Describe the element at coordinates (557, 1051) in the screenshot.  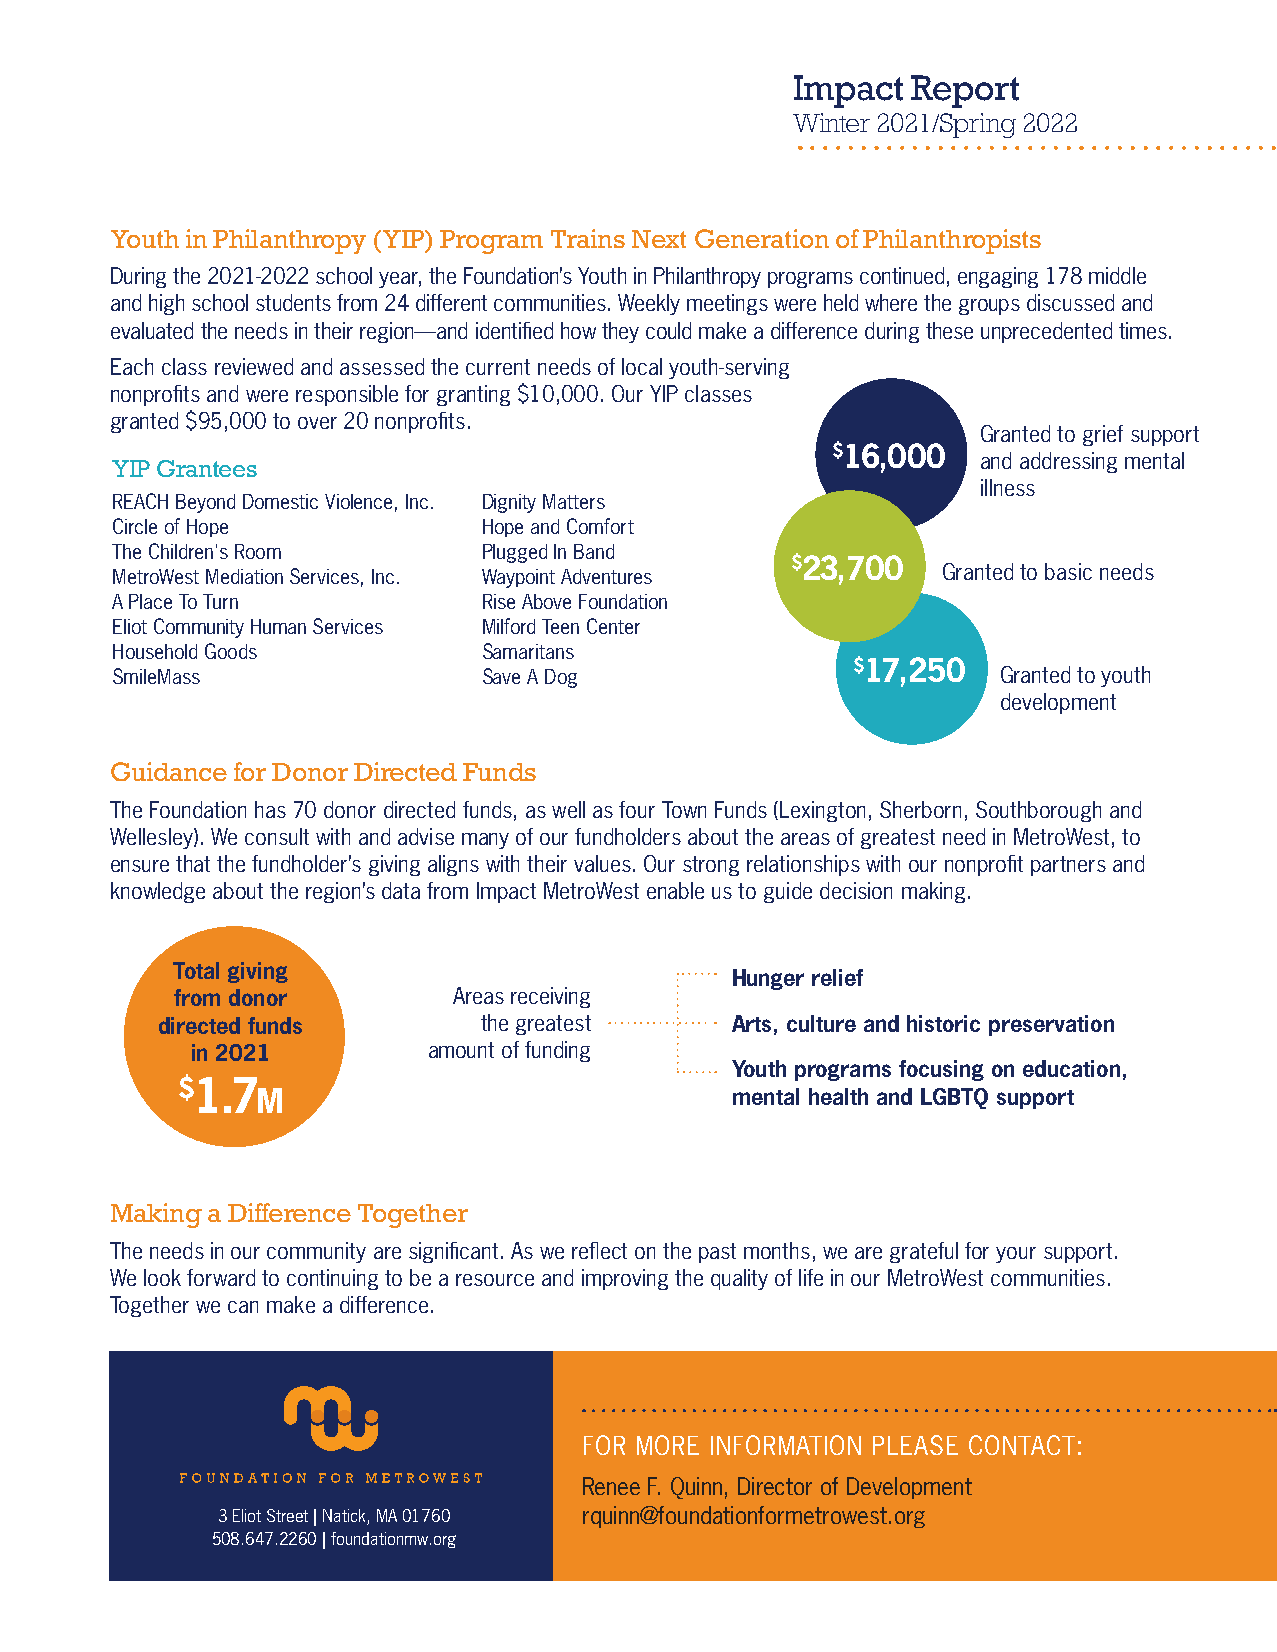
I see `funding` at that location.
